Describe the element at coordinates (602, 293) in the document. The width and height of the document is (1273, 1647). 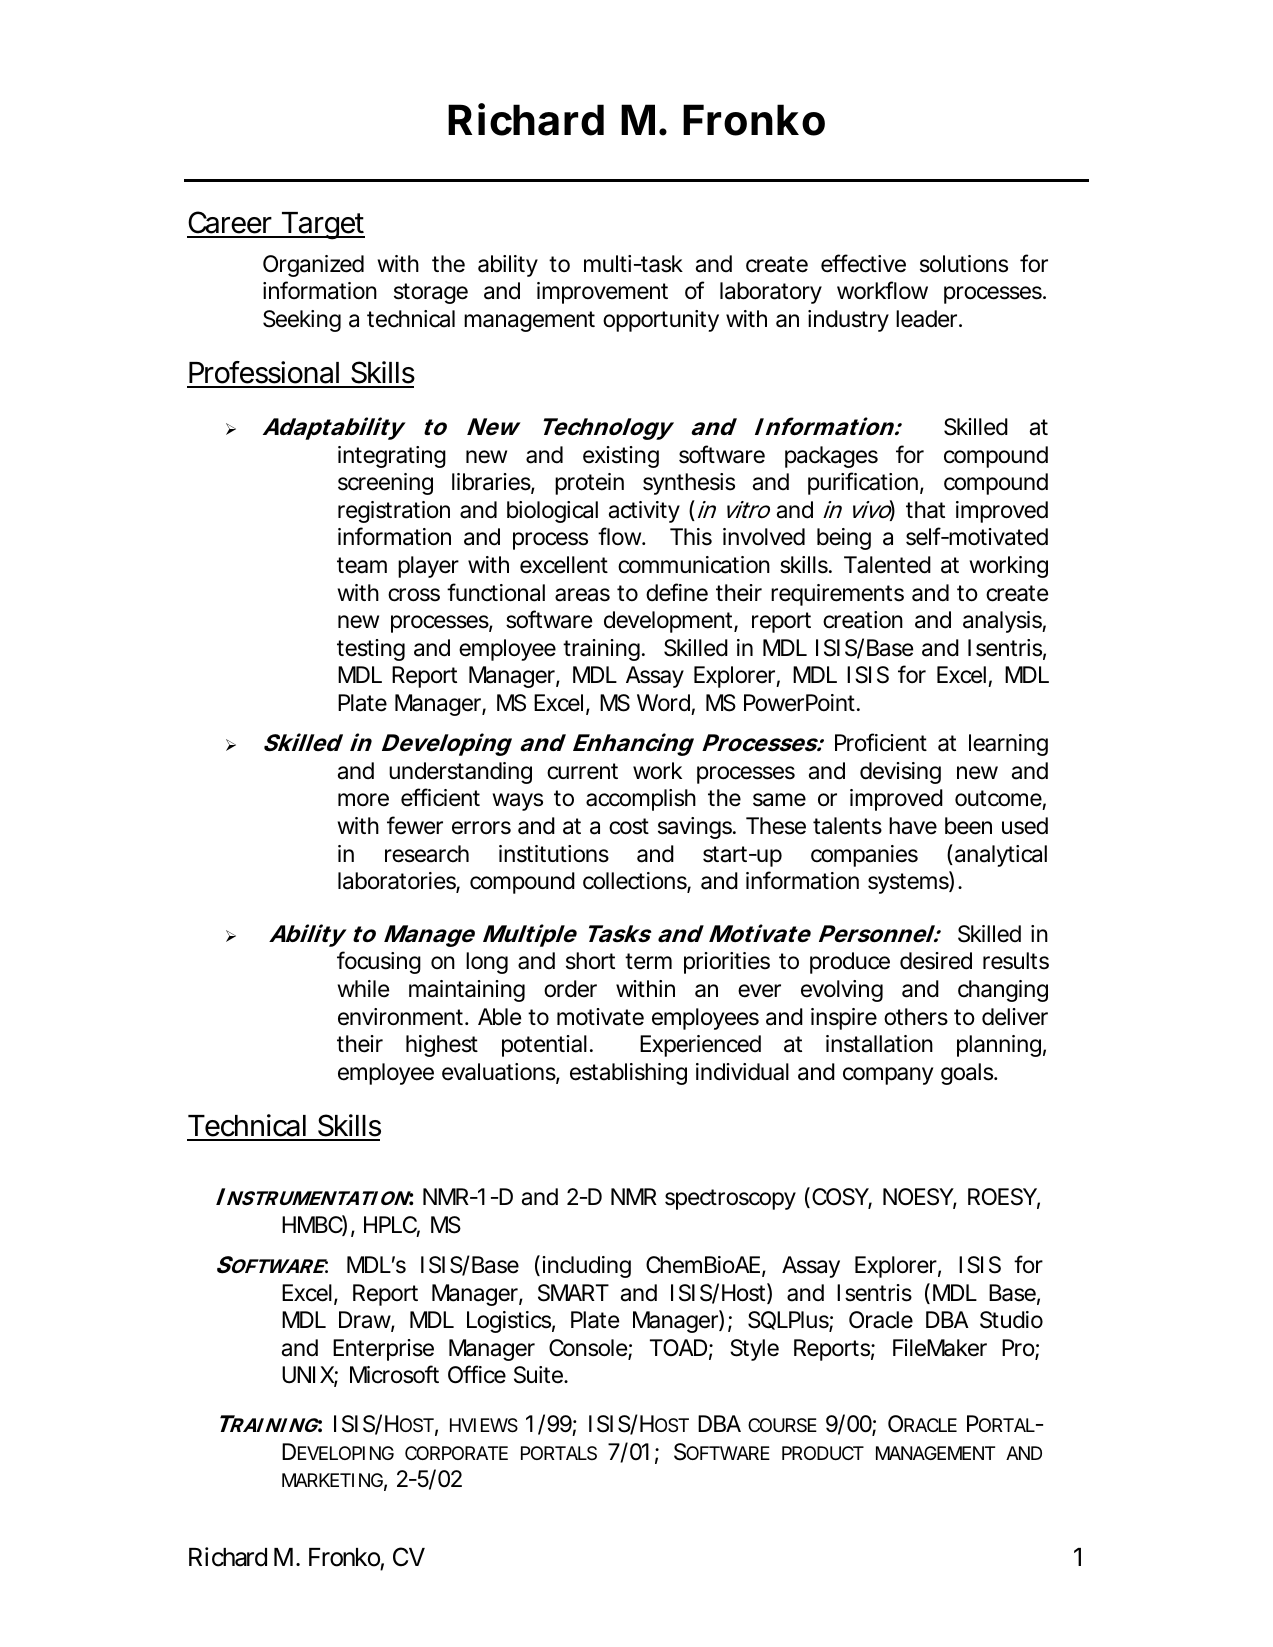
I see `improvement` at that location.
